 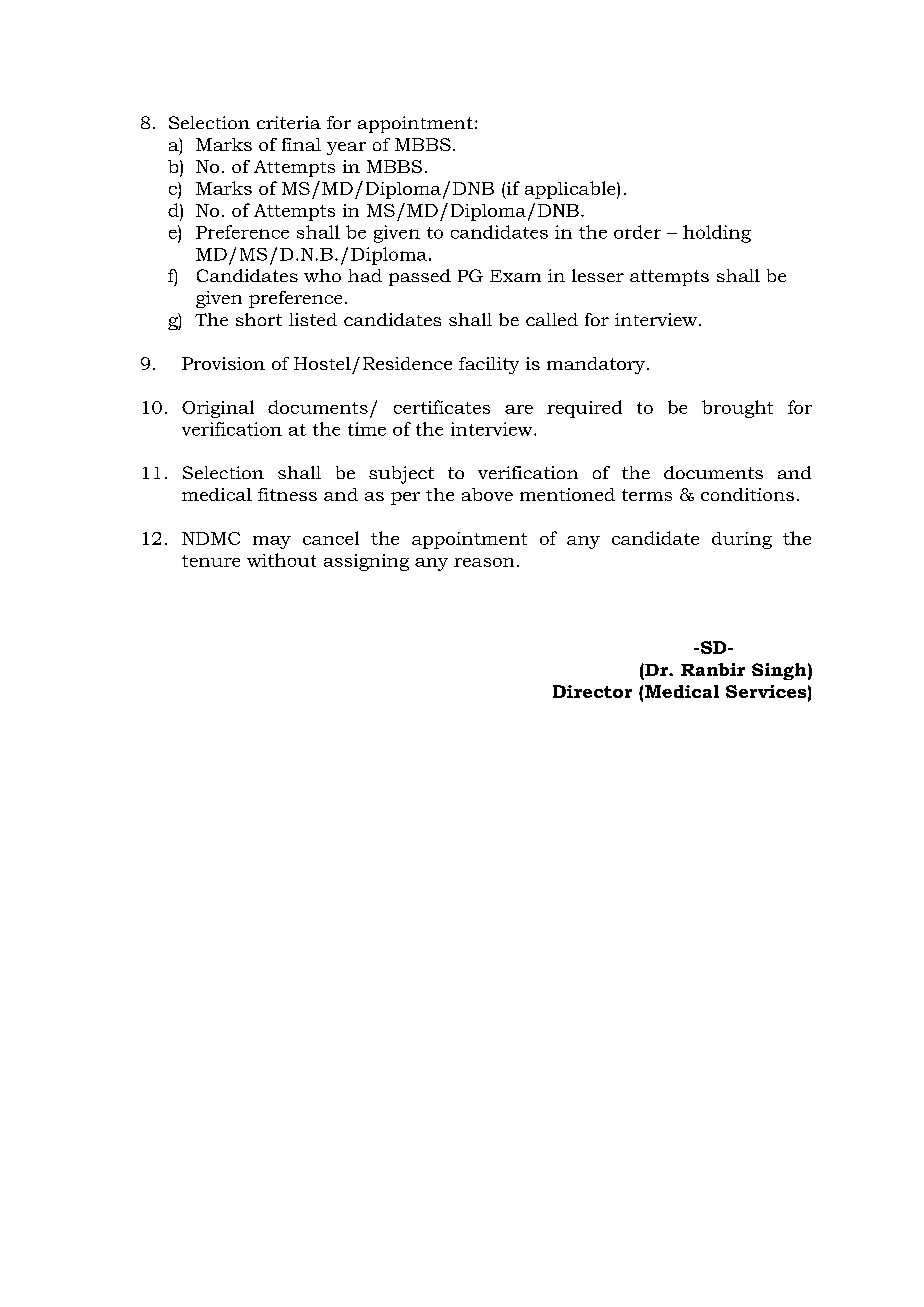 What do you see at coordinates (211, 561) in the screenshot?
I see `tenure` at bounding box center [211, 561].
